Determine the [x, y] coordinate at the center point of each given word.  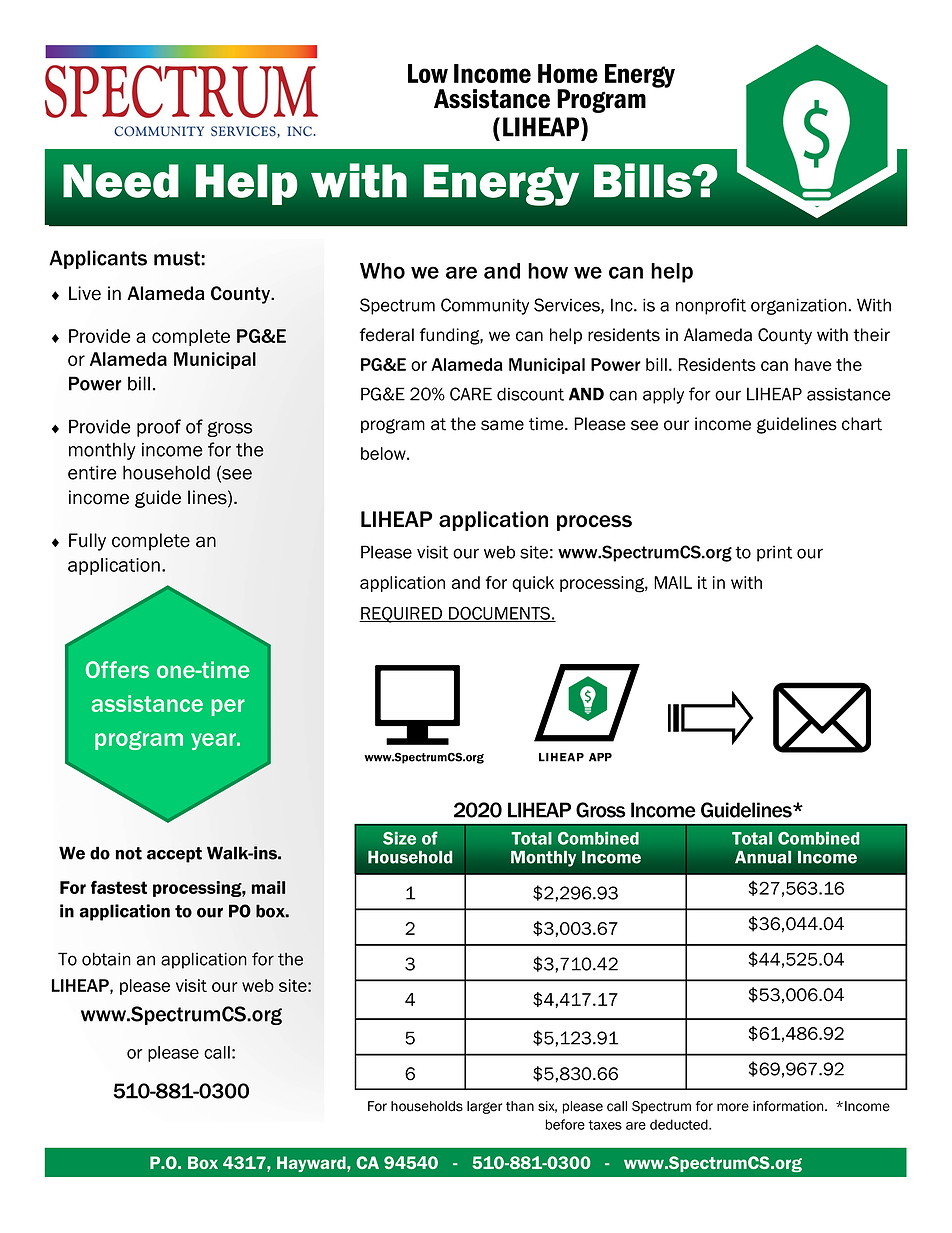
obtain [106, 959]
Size [399, 838]
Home [568, 73]
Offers [117, 669]
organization [800, 306]
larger [484, 1107]
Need [121, 181]
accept [174, 855]
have [813, 364]
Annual [763, 857]
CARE [471, 394]
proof [159, 428]
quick [533, 584]
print [774, 553]
